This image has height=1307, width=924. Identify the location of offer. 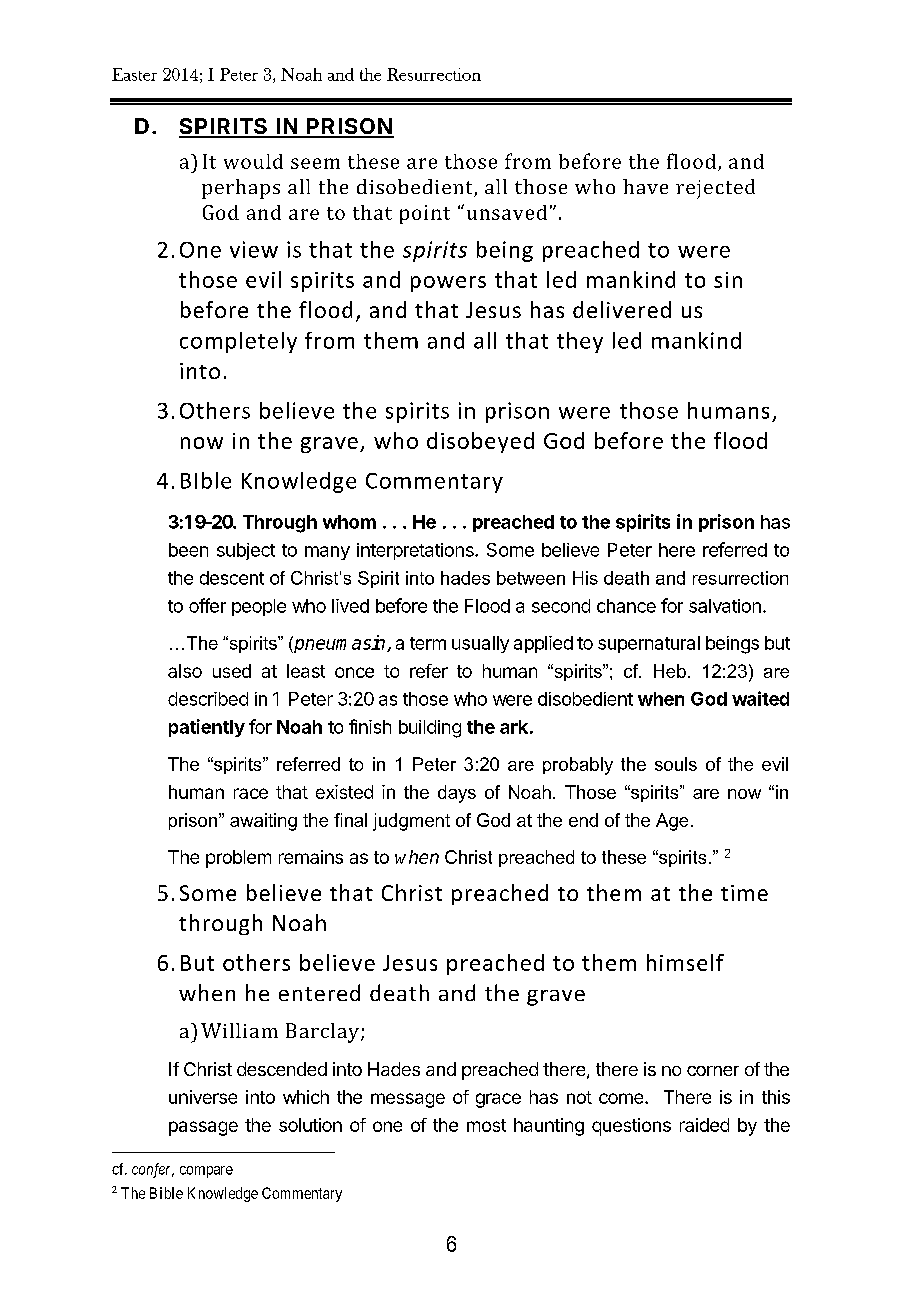
(207, 605).
